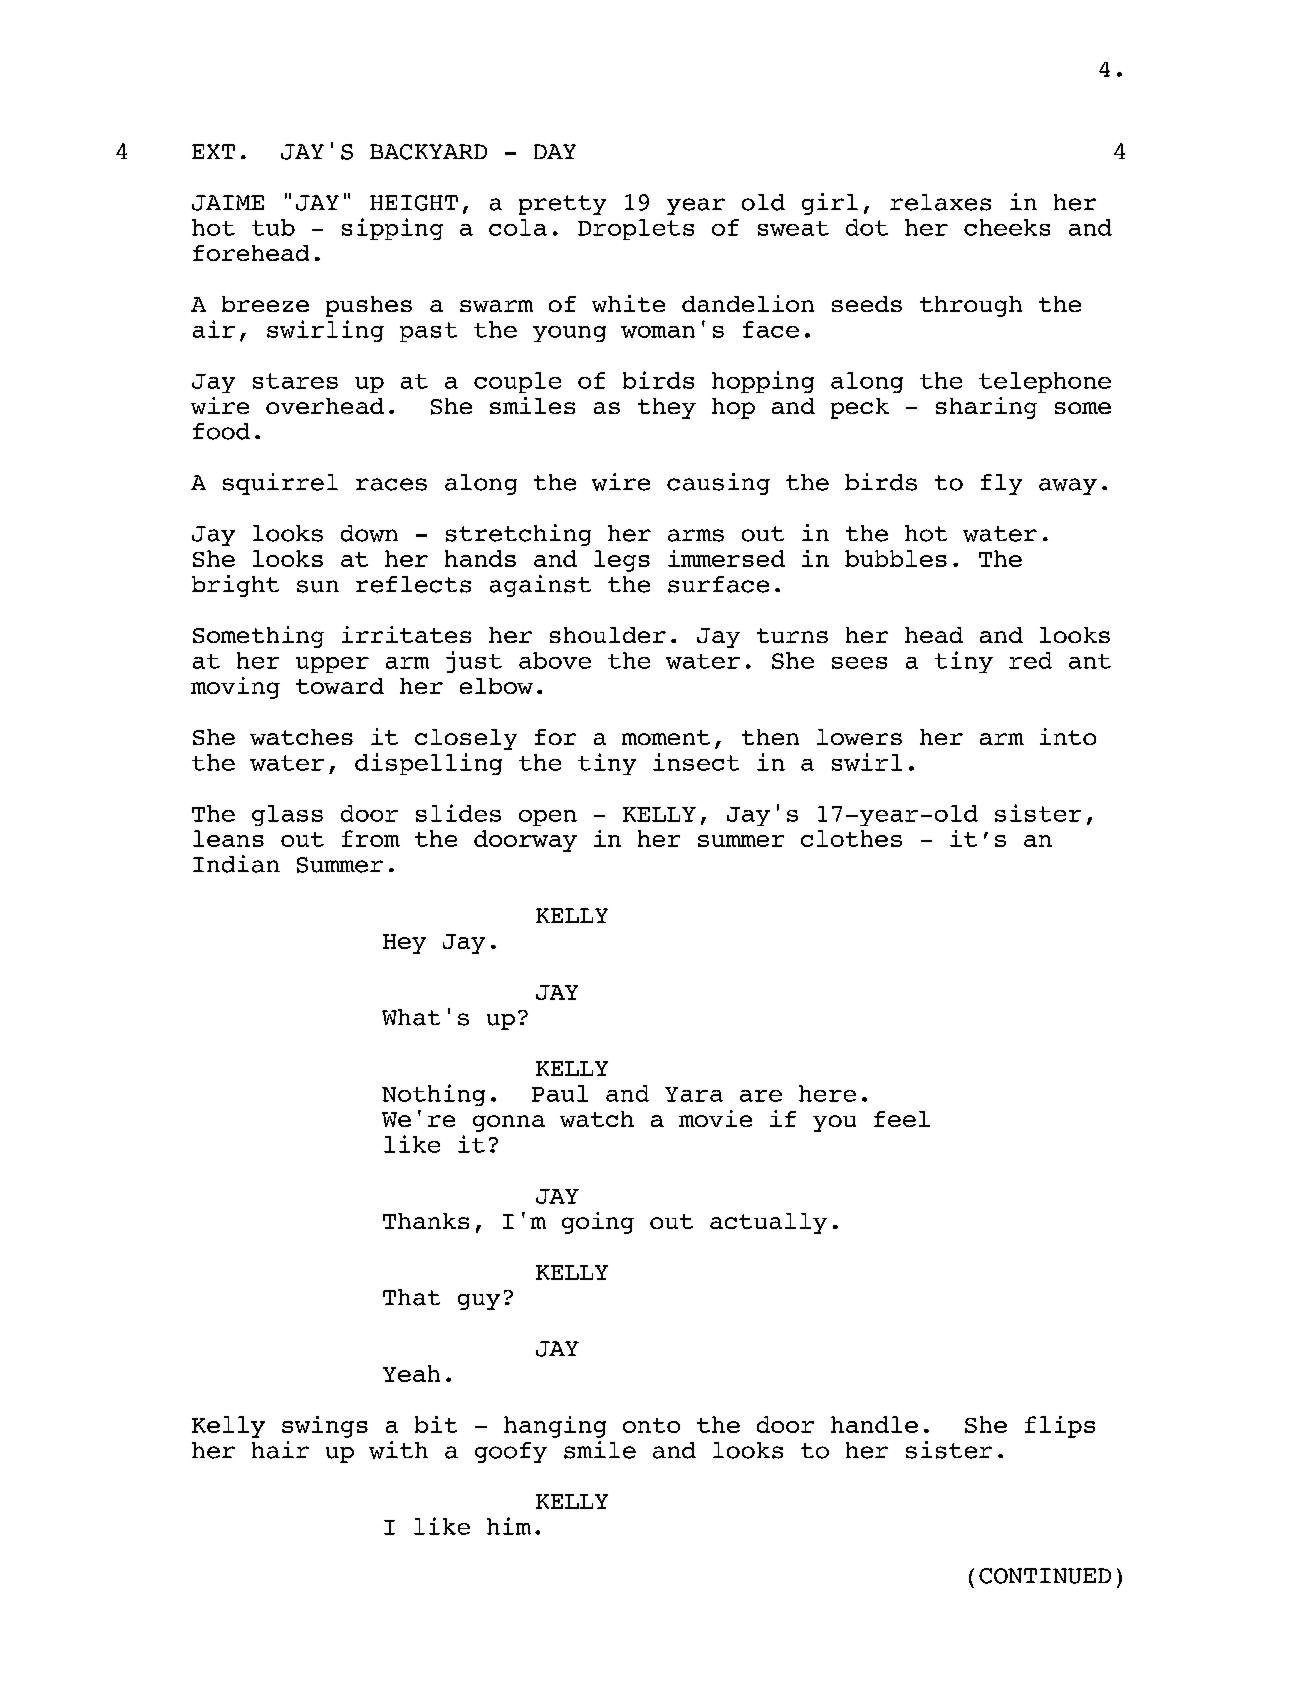 The width and height of the document is (1299, 1681). Describe the element at coordinates (902, 1119) in the document. I see `feel` at that location.
